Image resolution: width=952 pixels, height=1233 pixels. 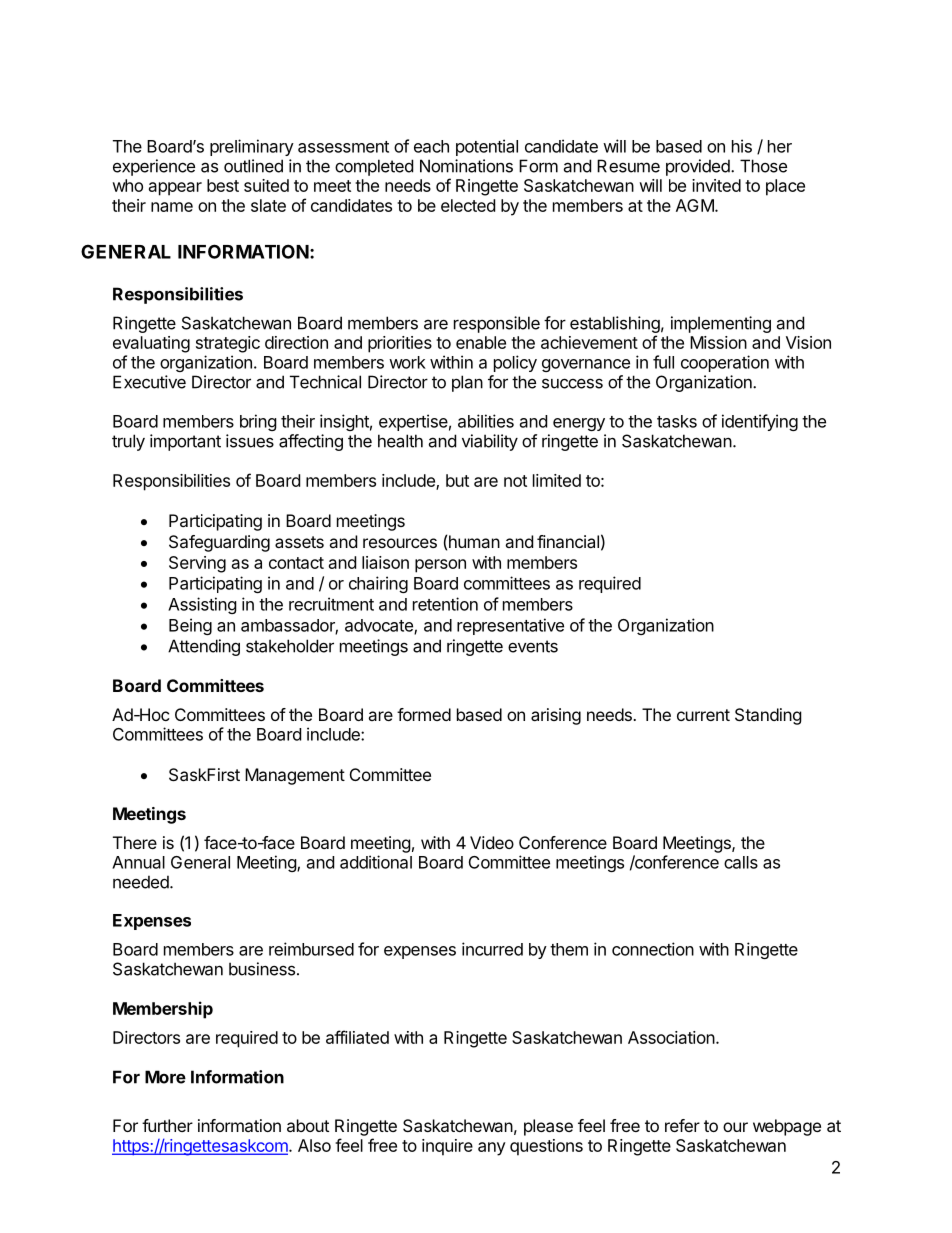 I want to click on further, so click(x=167, y=1125).
